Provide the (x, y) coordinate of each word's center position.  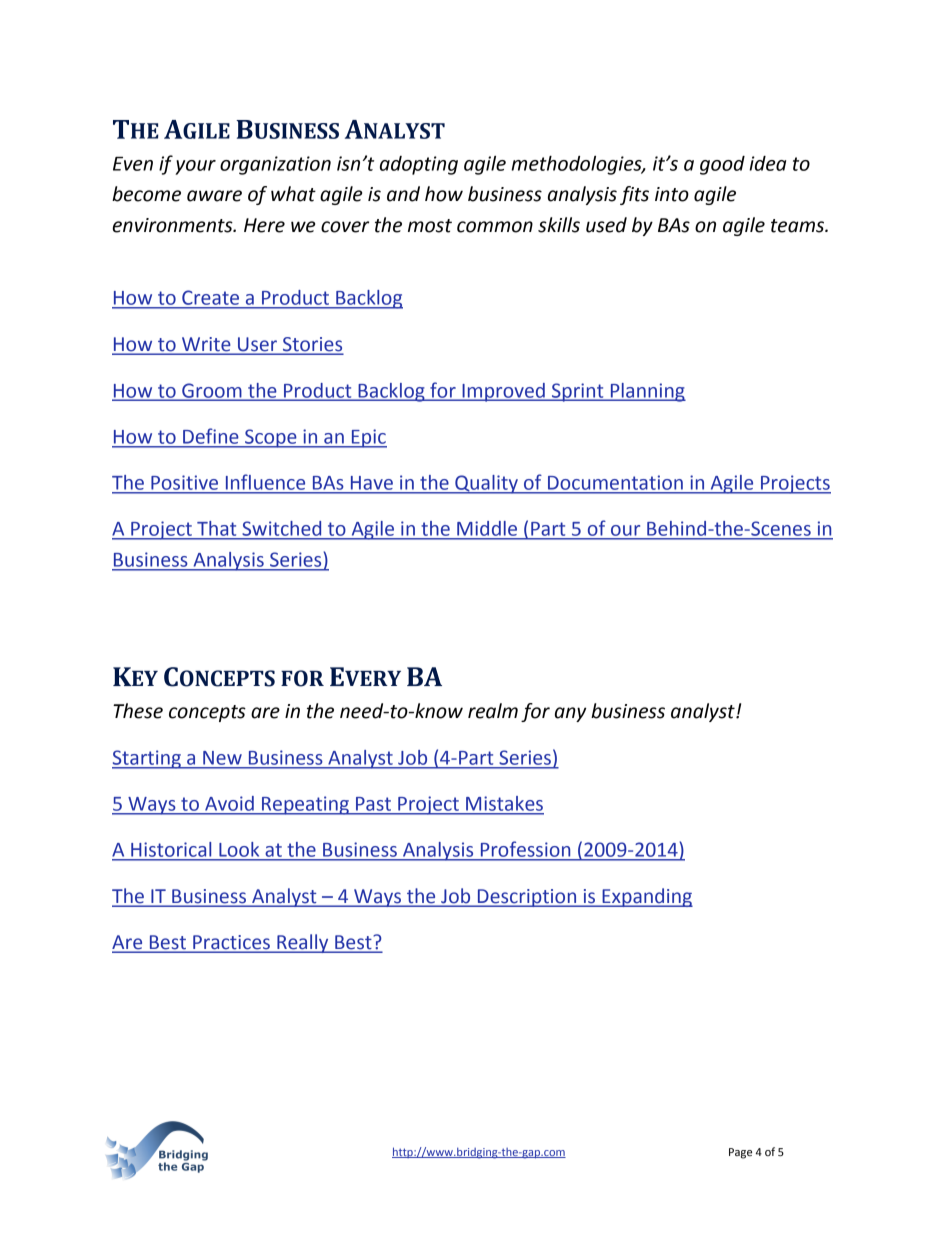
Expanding (646, 897)
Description (527, 898)
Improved (503, 392)
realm (493, 711)
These (138, 711)
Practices (231, 943)
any (570, 714)
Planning (647, 392)
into (672, 194)
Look (239, 849)
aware (214, 196)
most (430, 226)
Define (210, 436)
